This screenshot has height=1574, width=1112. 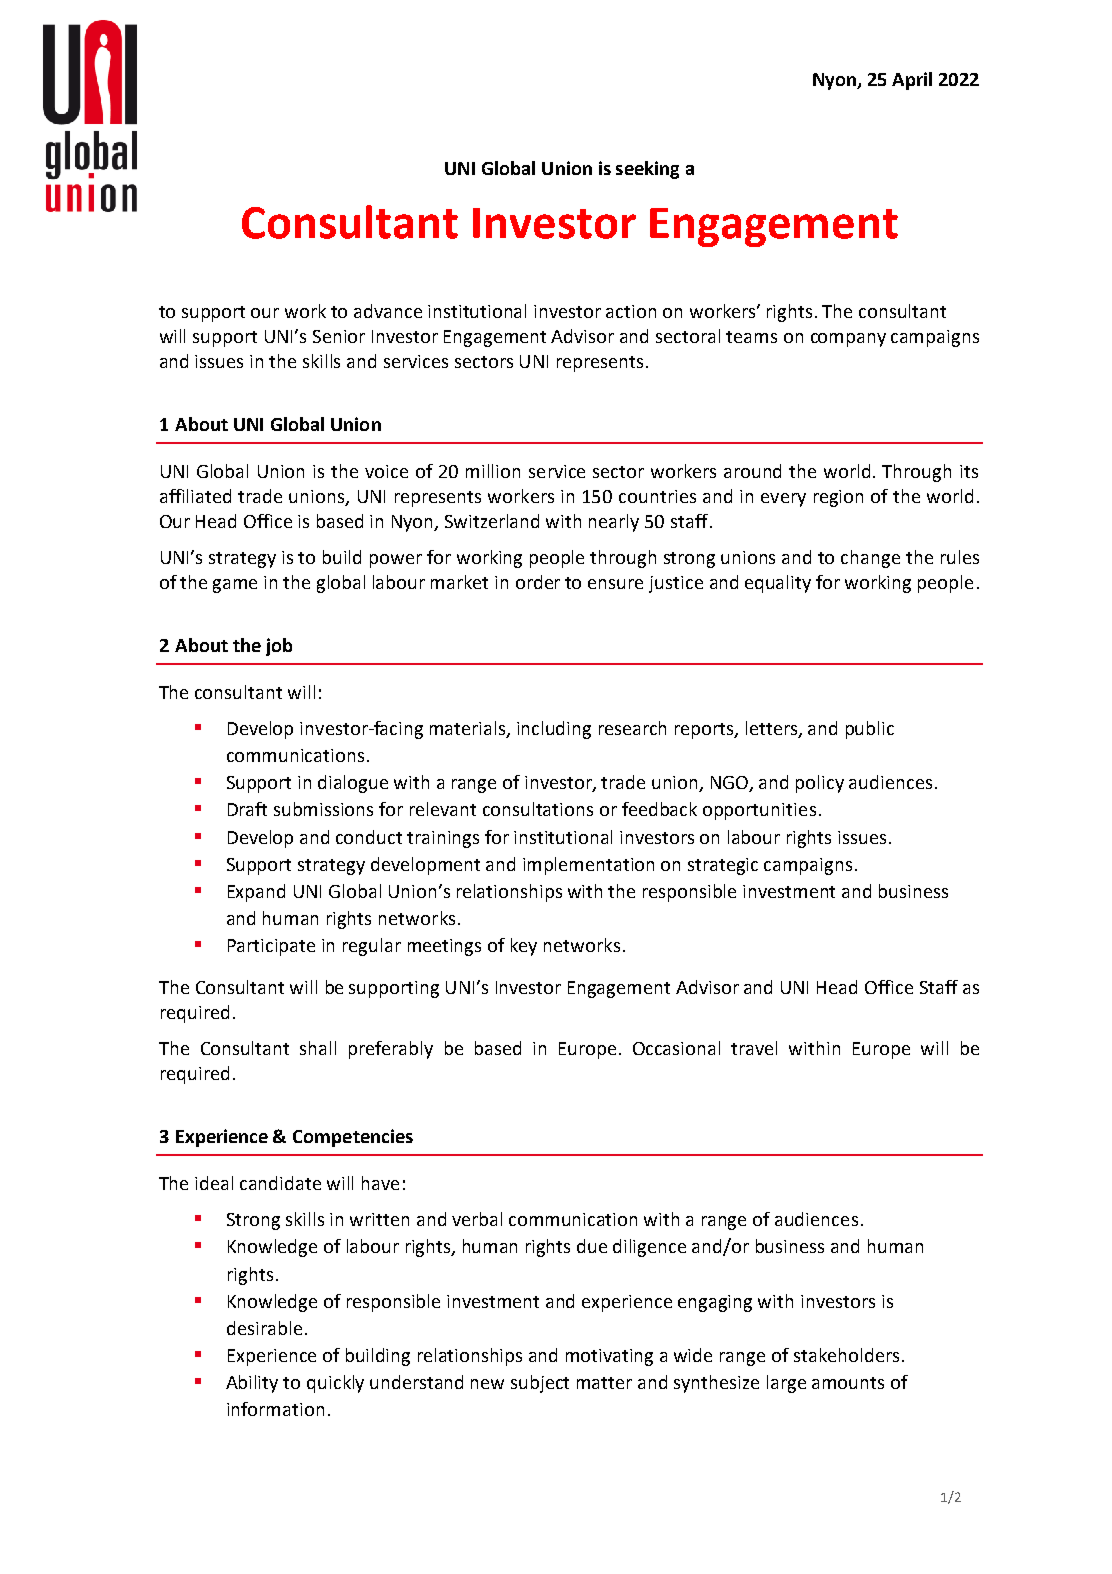 What do you see at coordinates (388, 311) in the screenshot?
I see `advance` at bounding box center [388, 311].
